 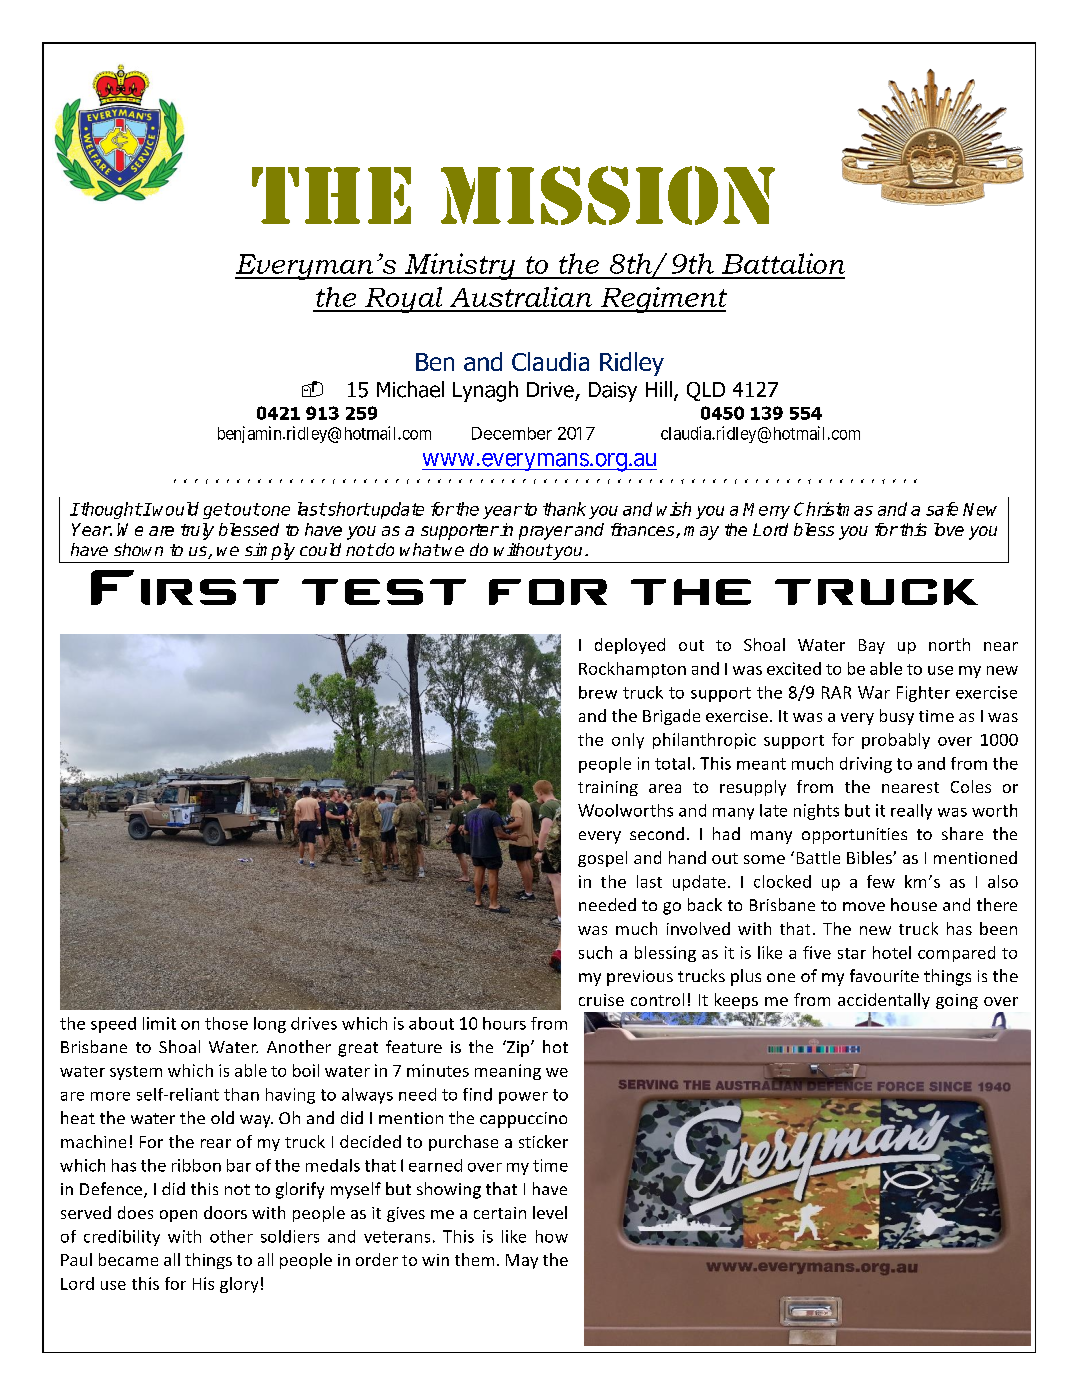 What do you see at coordinates (474, 1259) in the screenshot?
I see `them` at bounding box center [474, 1259].
